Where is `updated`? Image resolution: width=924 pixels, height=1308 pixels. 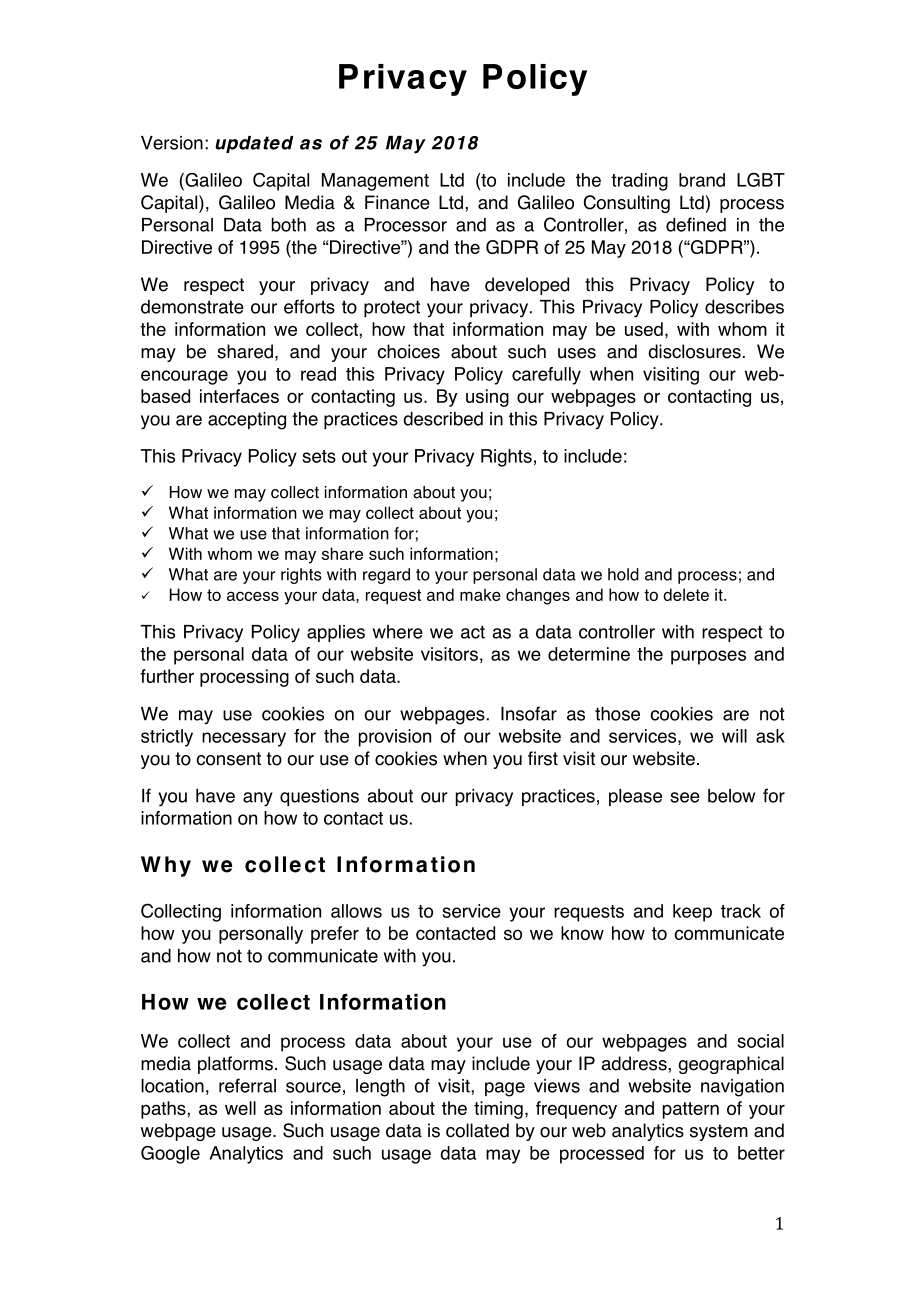
updated is located at coordinates (254, 144).
